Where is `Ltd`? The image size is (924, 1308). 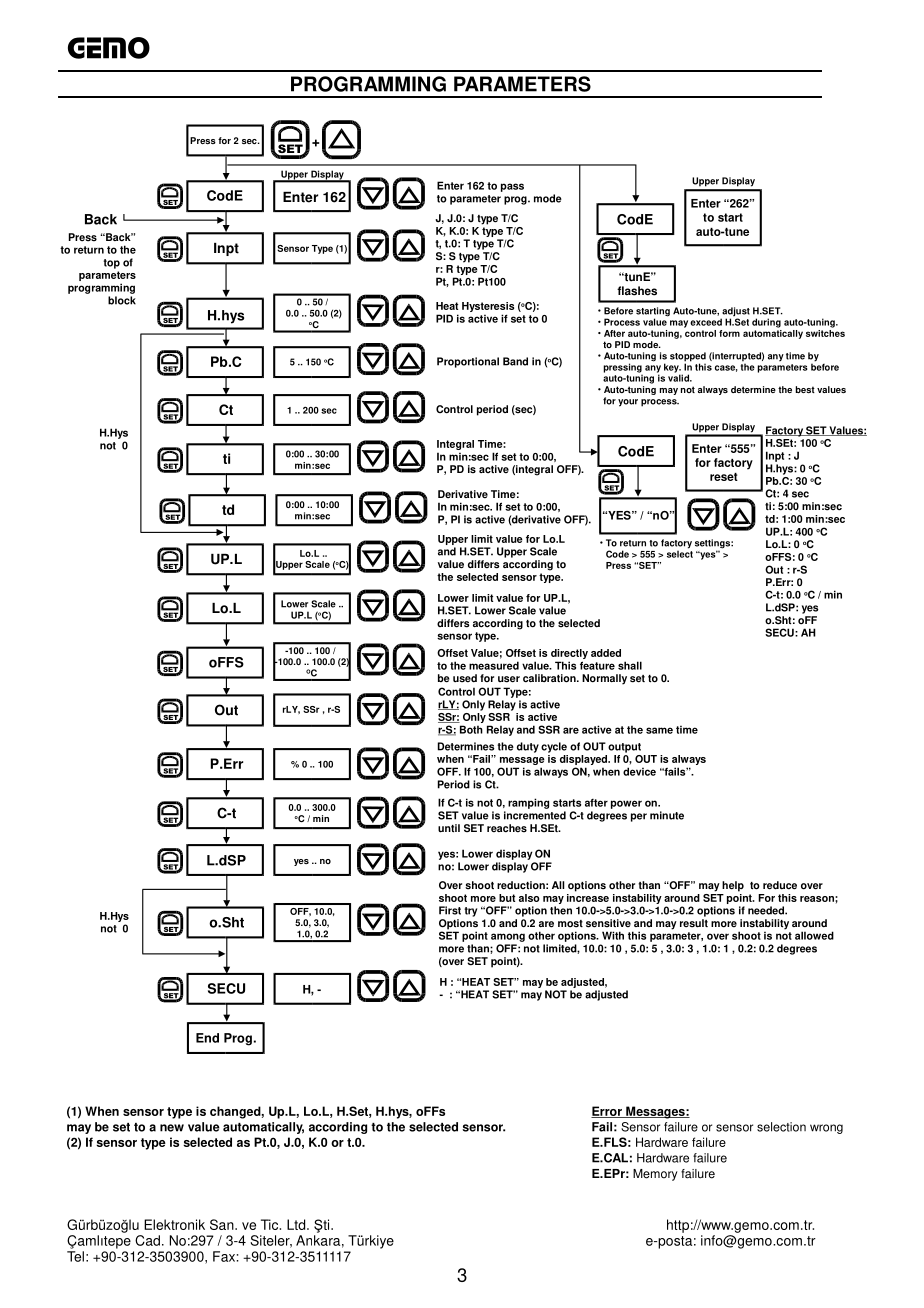 Ltd is located at coordinates (297, 1224).
